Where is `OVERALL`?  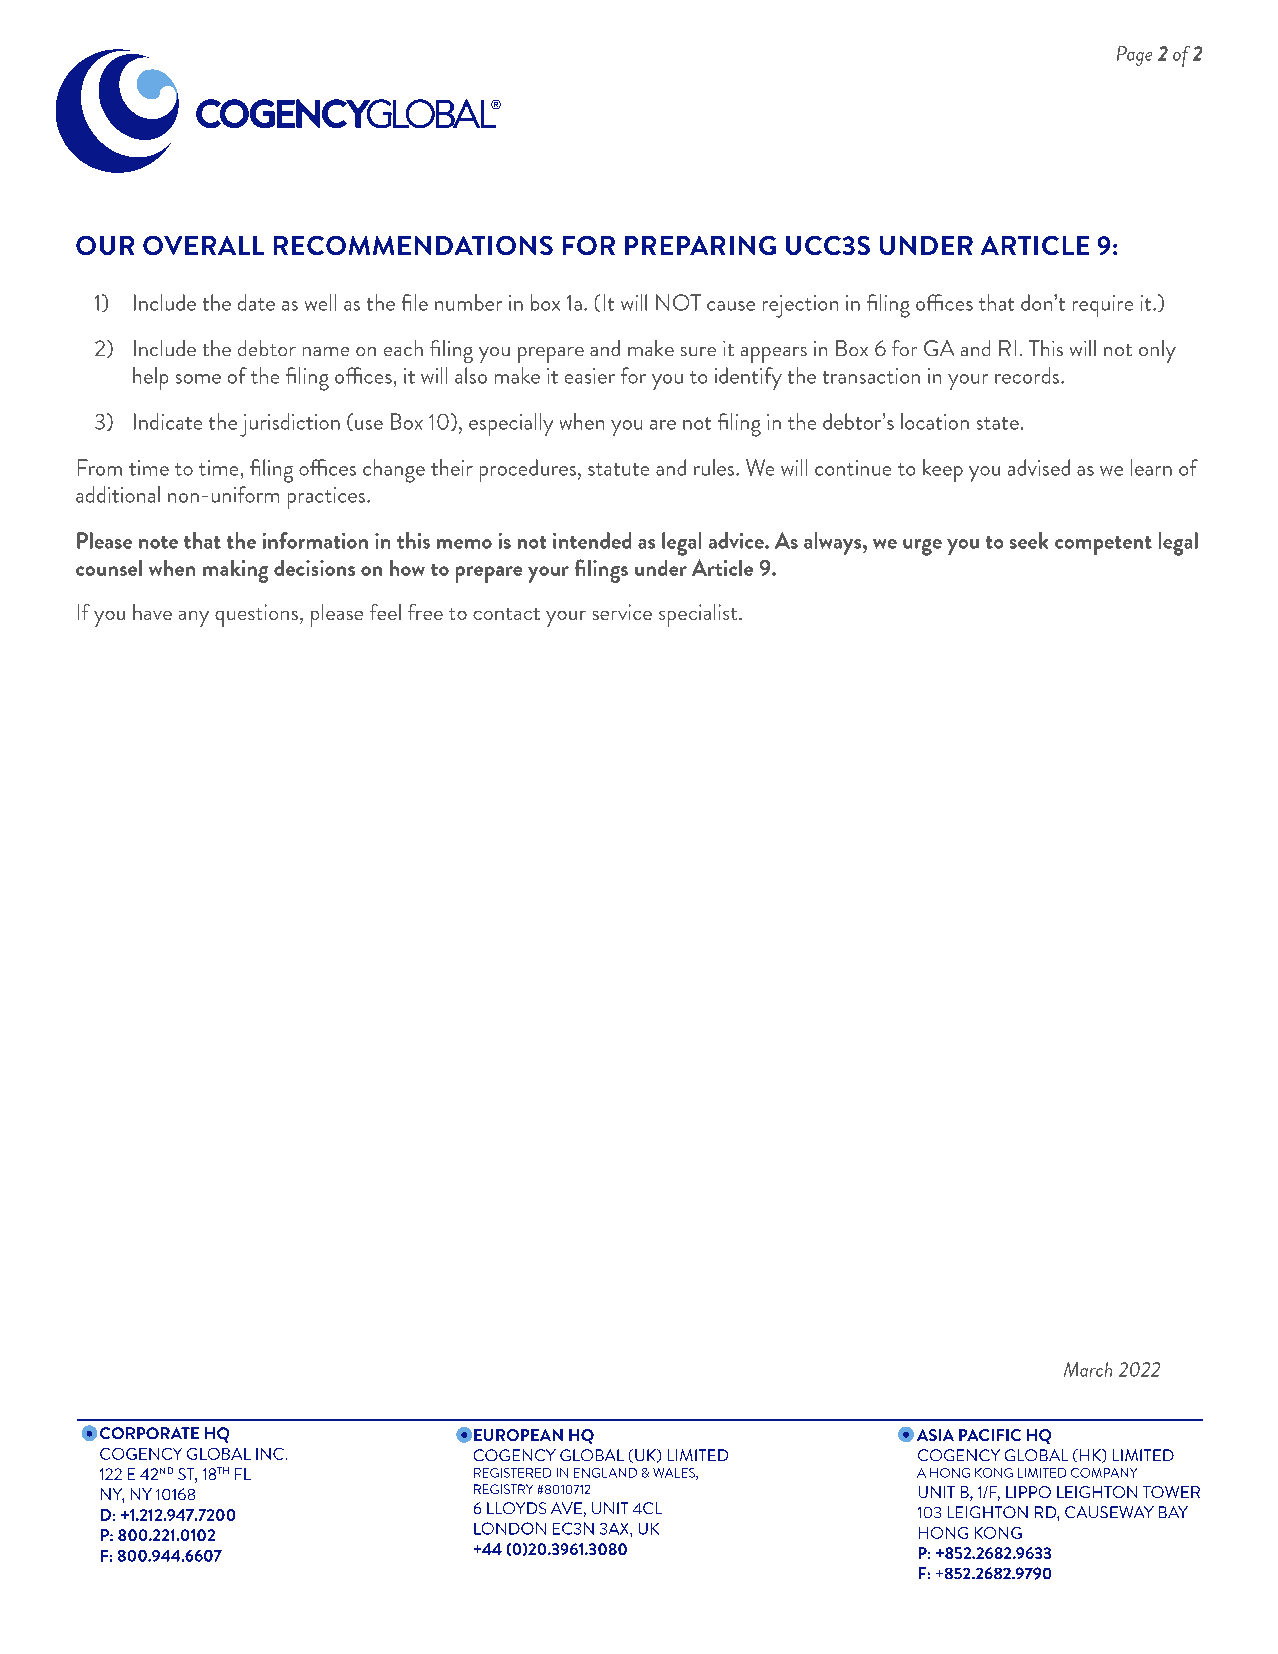
OVERALL is located at coordinates (203, 245).
